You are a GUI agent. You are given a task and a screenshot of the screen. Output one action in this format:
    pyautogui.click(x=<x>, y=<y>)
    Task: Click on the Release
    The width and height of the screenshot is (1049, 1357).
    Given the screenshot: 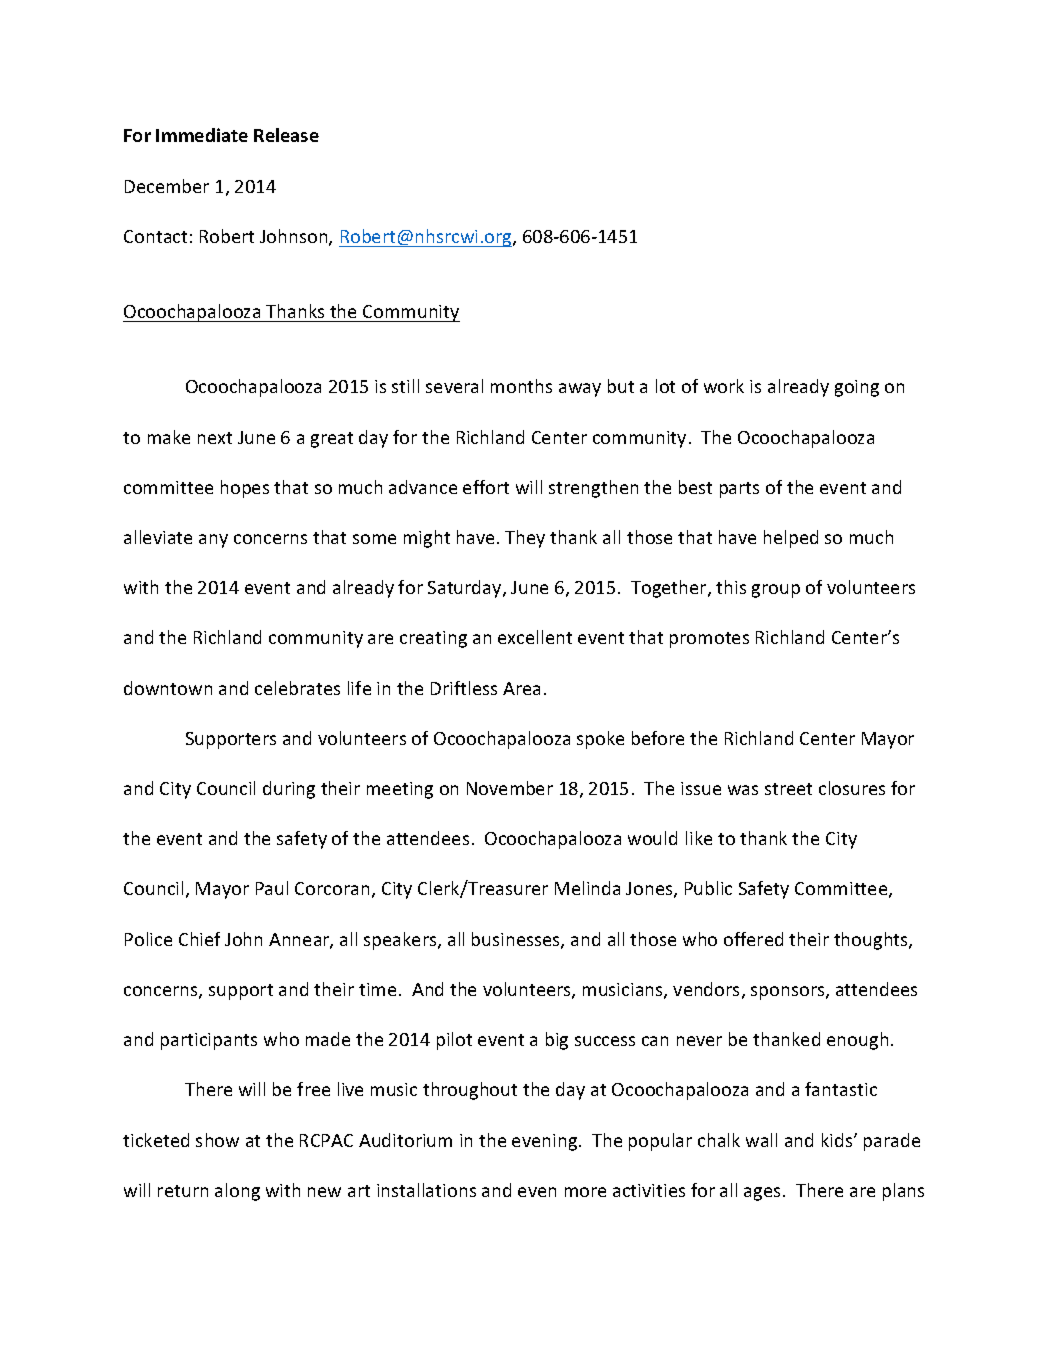 What is the action you would take?
    pyautogui.click(x=286, y=135)
